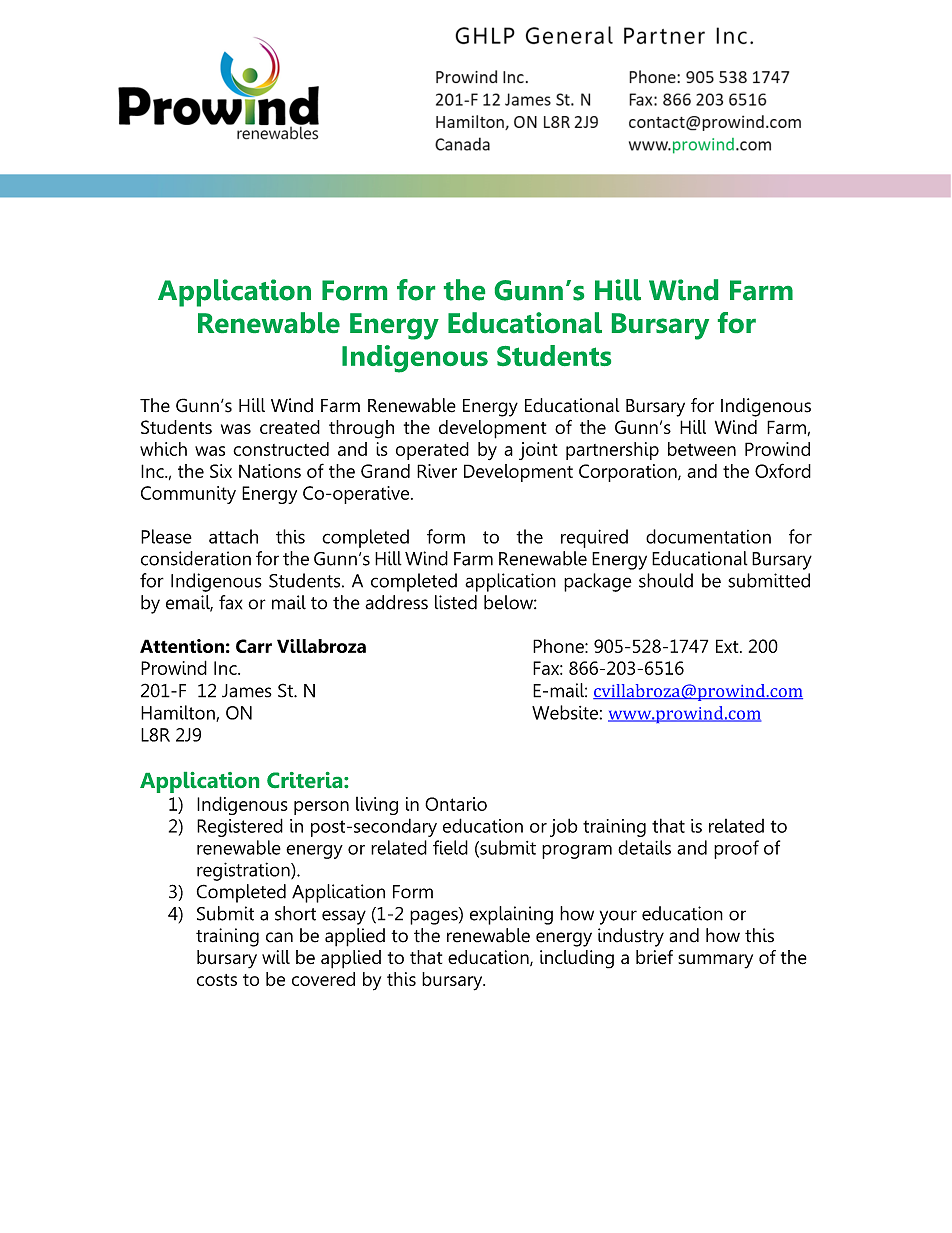  I want to click on between, so click(702, 449).
